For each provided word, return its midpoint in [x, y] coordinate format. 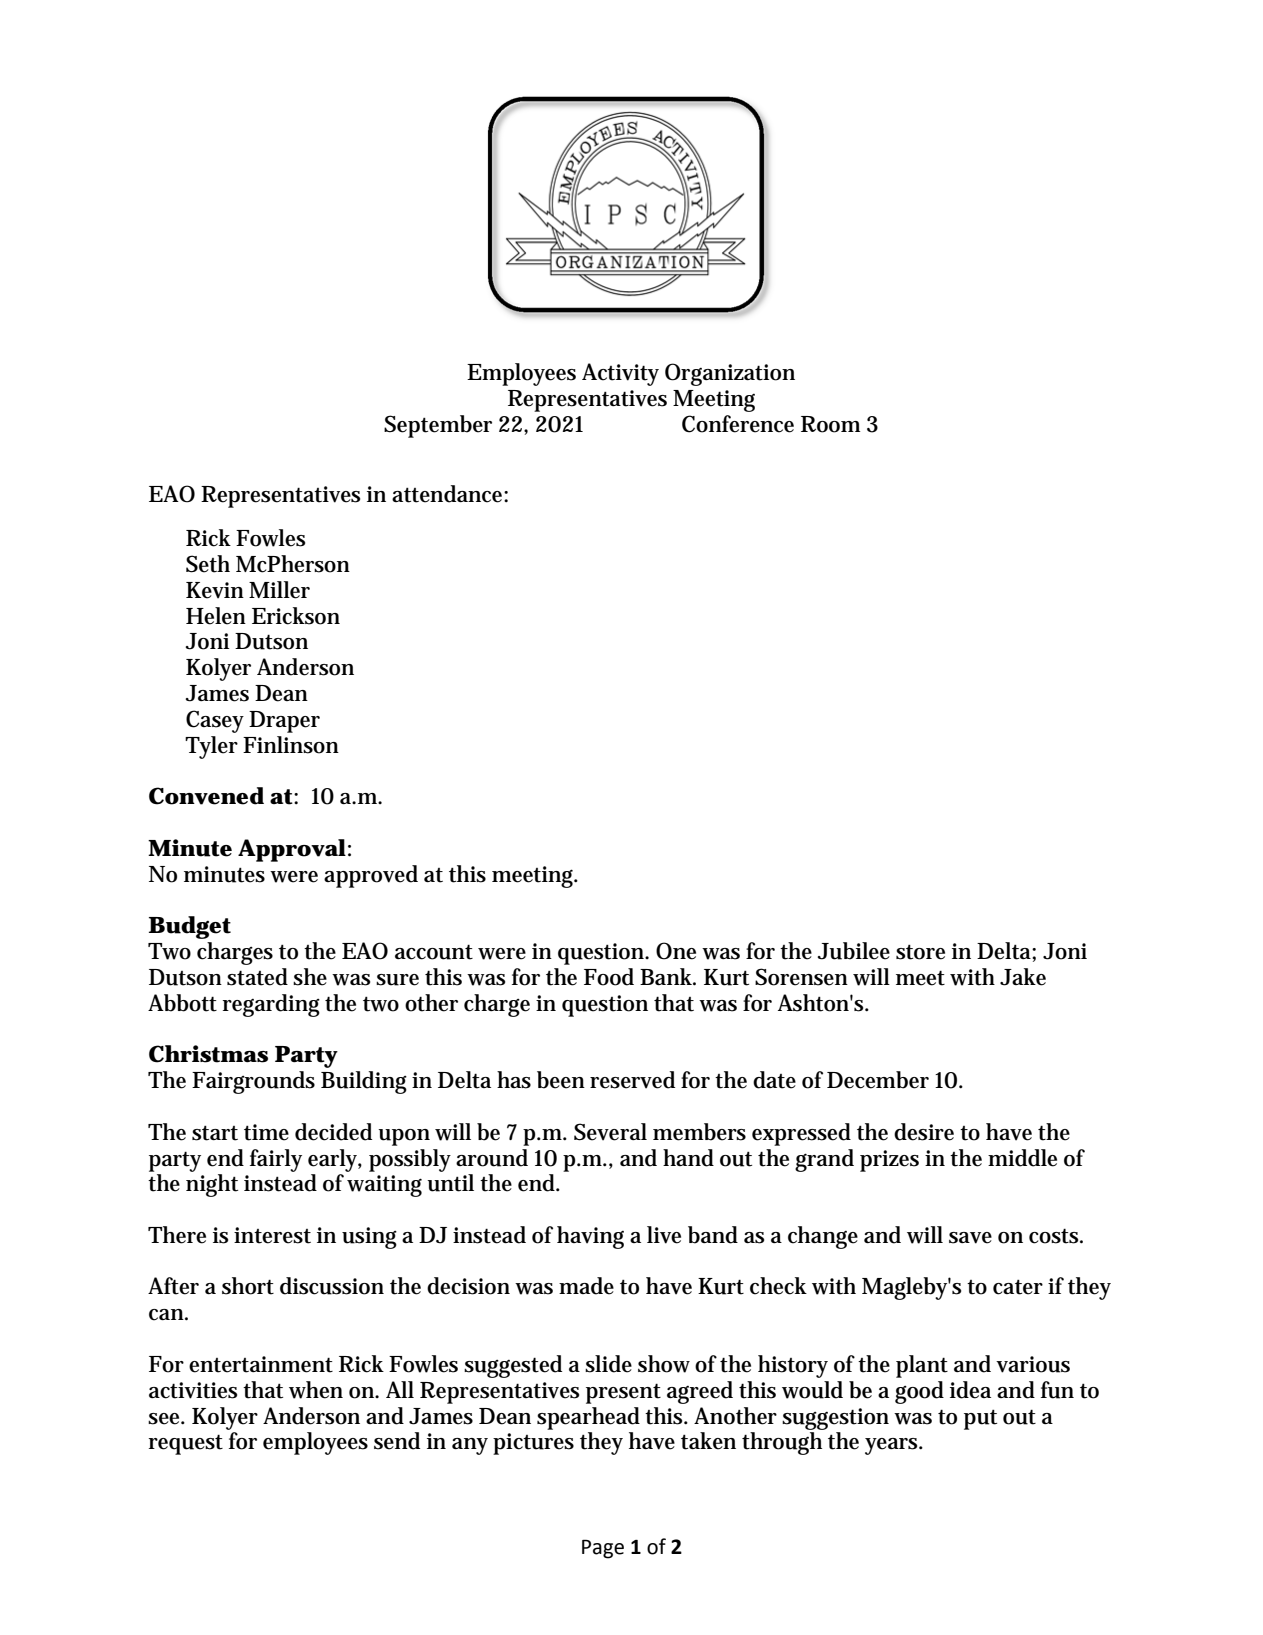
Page [603, 1549]
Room [830, 424]
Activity [620, 374]
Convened [206, 796]
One [676, 951]
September [438, 426]
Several [610, 1132]
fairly [276, 1160]
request [186, 1444]
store [920, 952]
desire [924, 1132]
